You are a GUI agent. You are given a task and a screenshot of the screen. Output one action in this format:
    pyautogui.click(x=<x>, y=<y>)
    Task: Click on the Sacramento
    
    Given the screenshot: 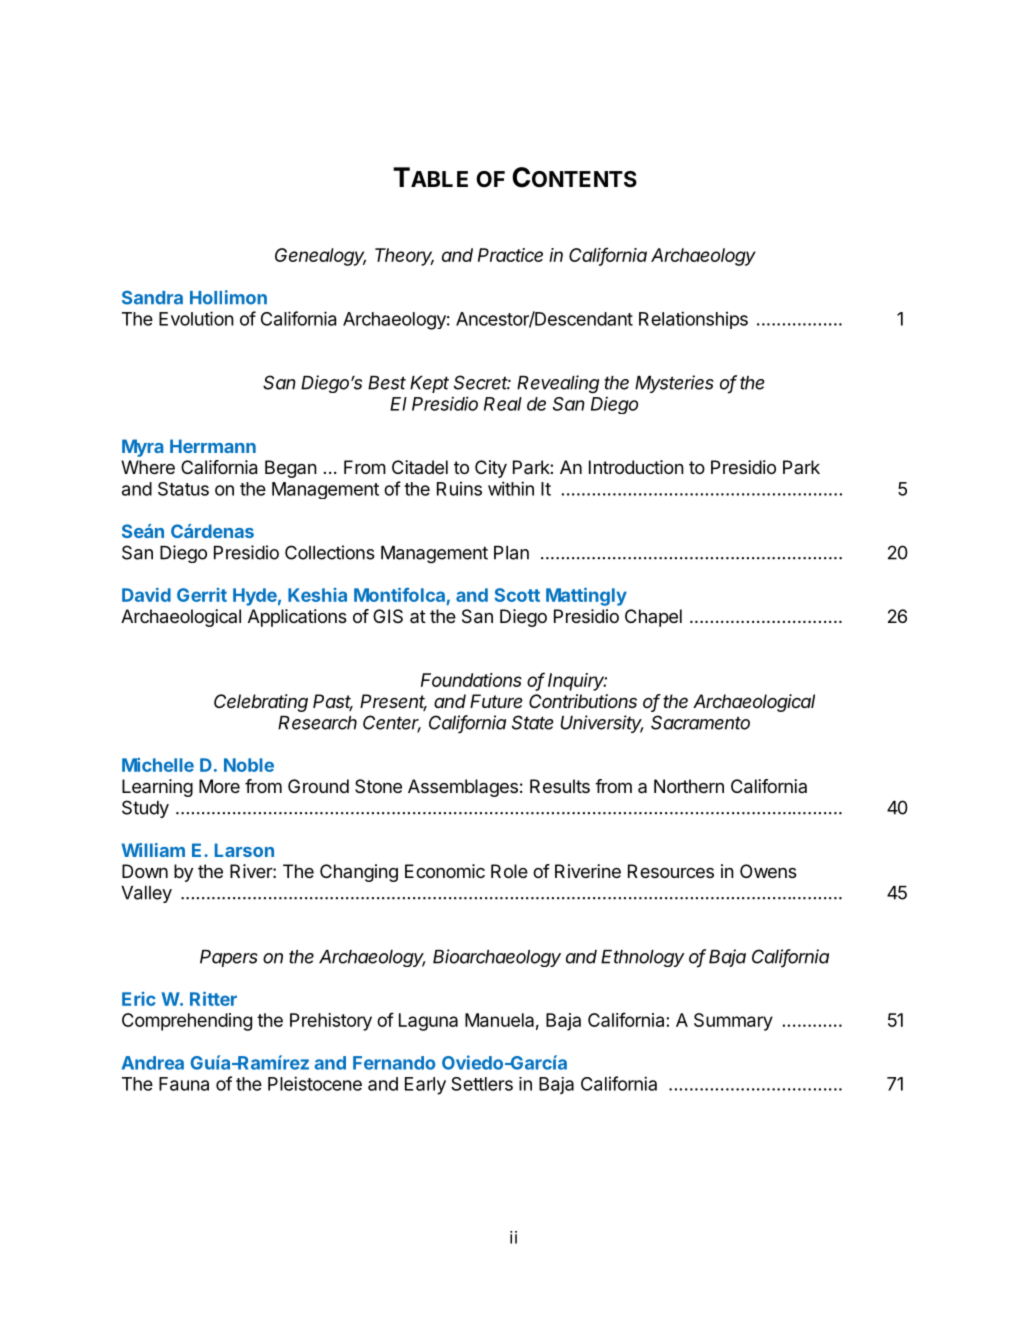 What is the action you would take?
    pyautogui.click(x=700, y=722)
